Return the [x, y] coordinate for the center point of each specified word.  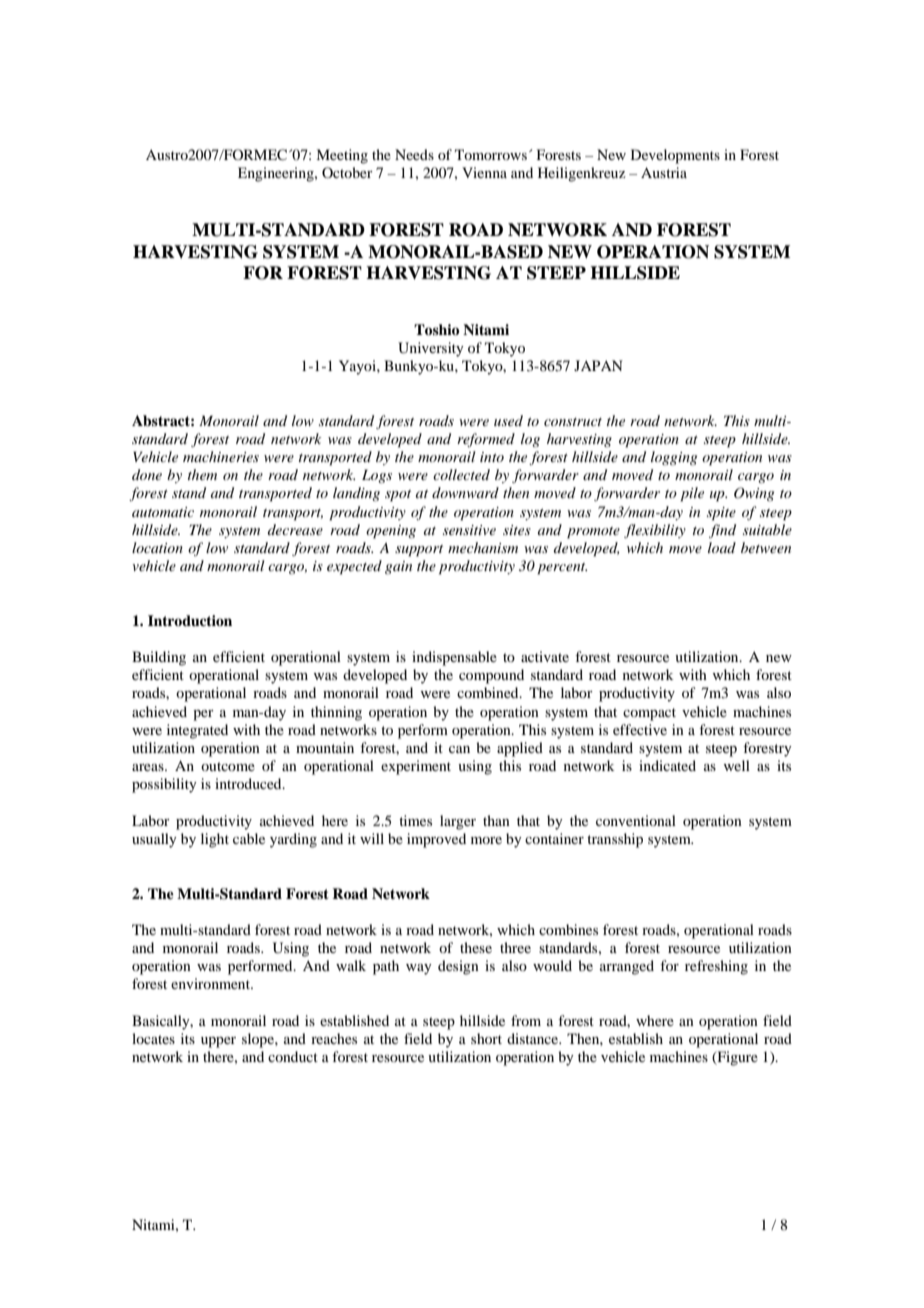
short [486, 1038]
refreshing [716, 967]
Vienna [484, 172]
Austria [664, 172]
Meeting [342, 156]
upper [218, 1042]
